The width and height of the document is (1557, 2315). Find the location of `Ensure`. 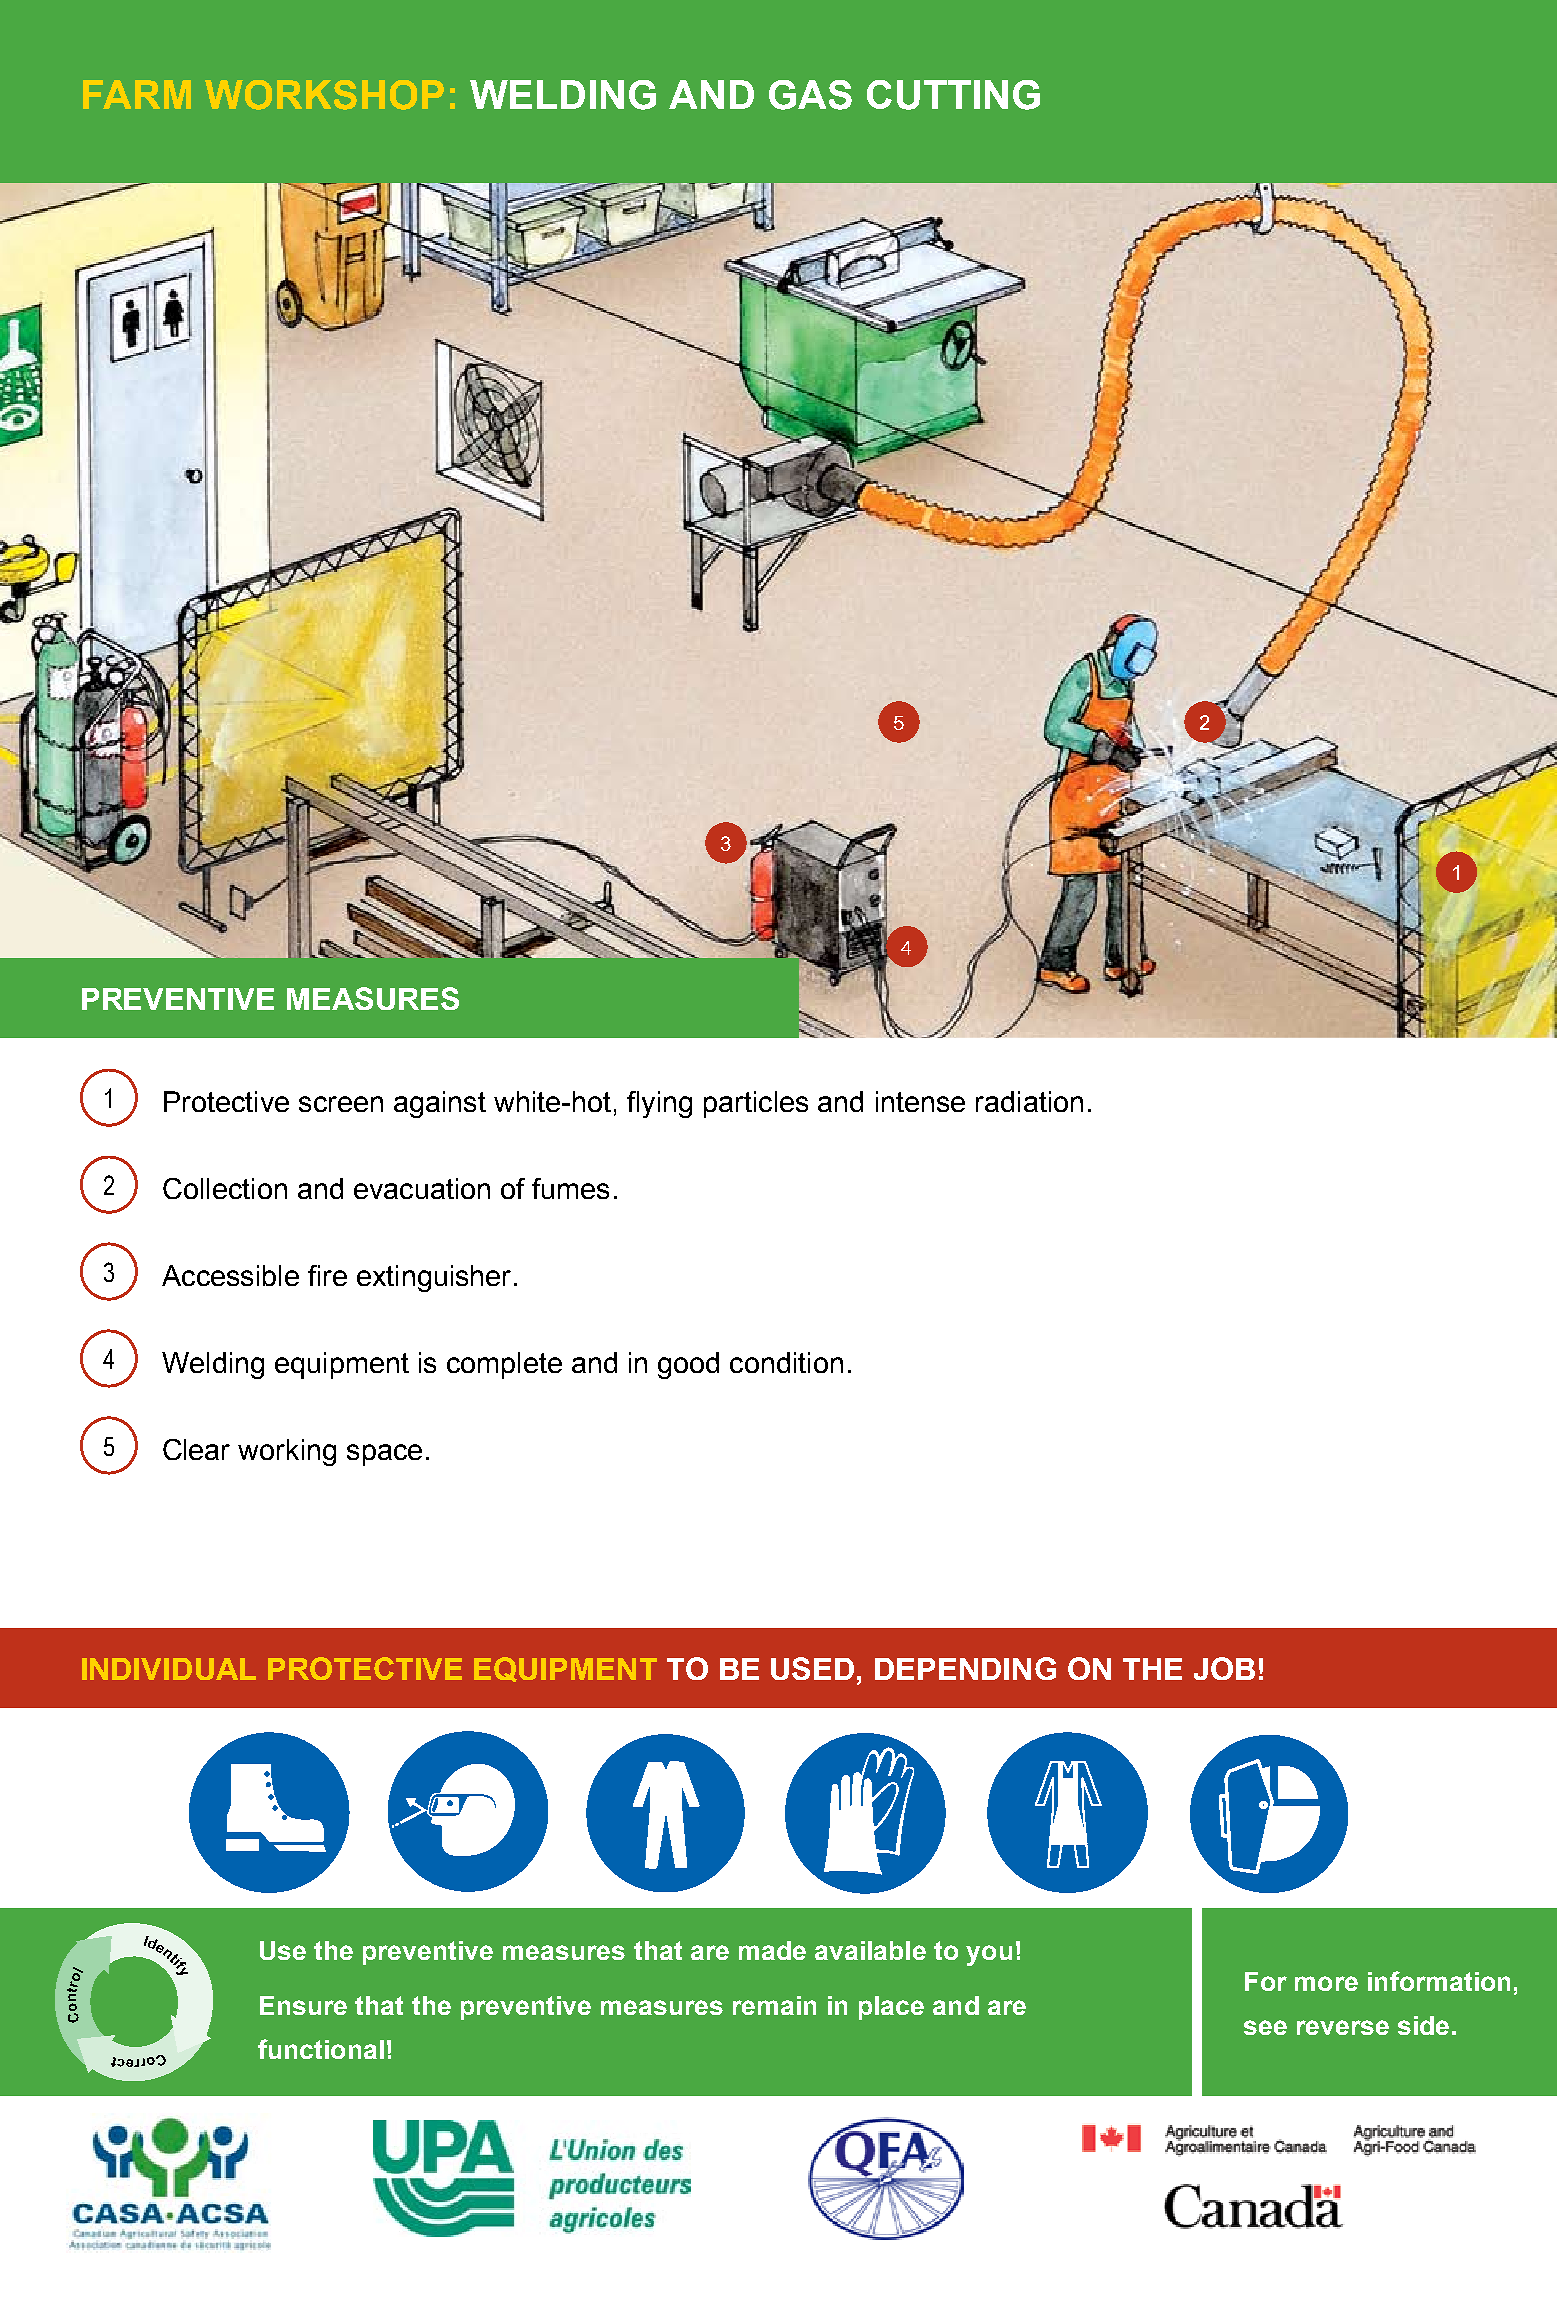

Ensure is located at coordinates (303, 2005).
